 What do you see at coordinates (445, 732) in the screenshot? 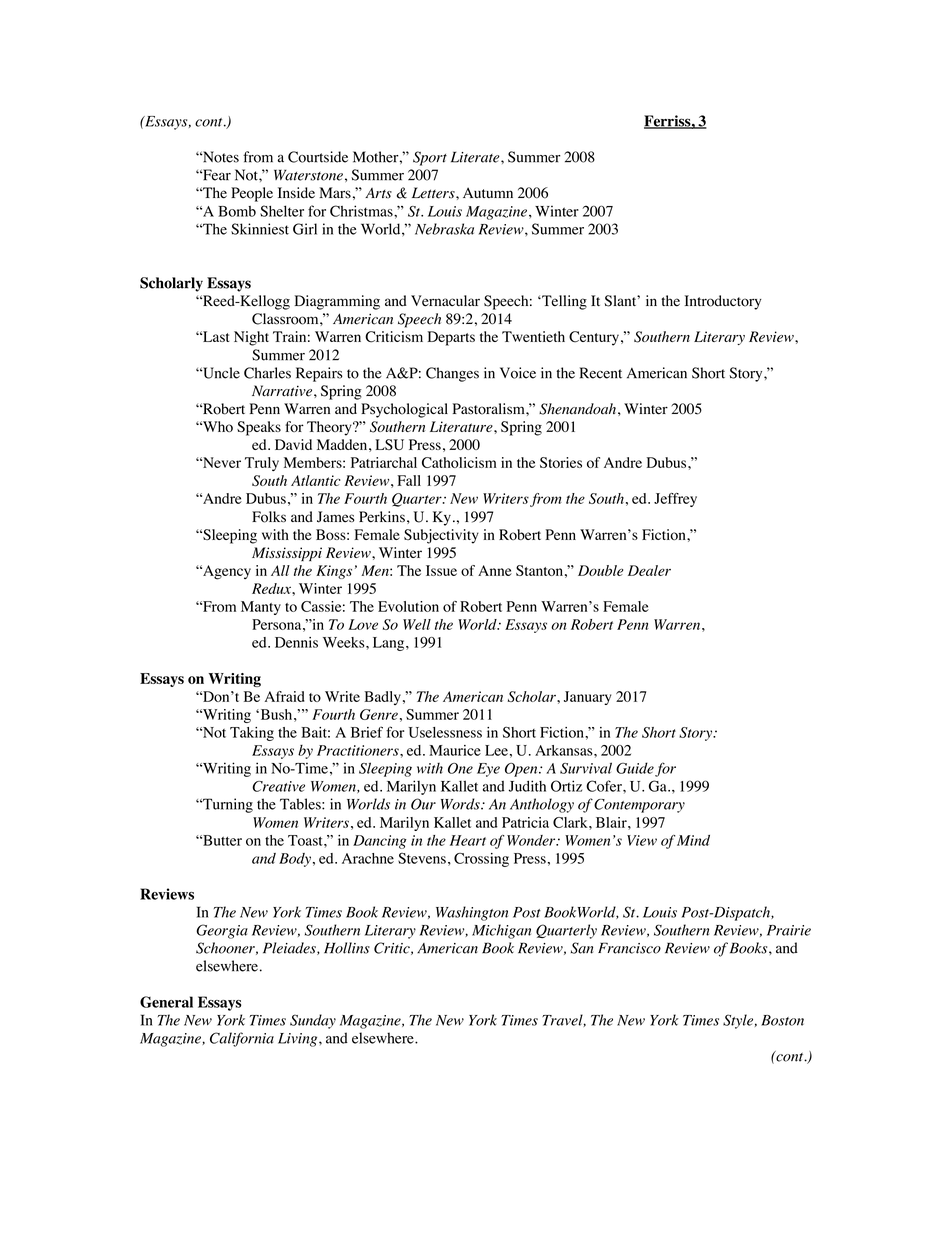
I see `Uselessness` at bounding box center [445, 732].
